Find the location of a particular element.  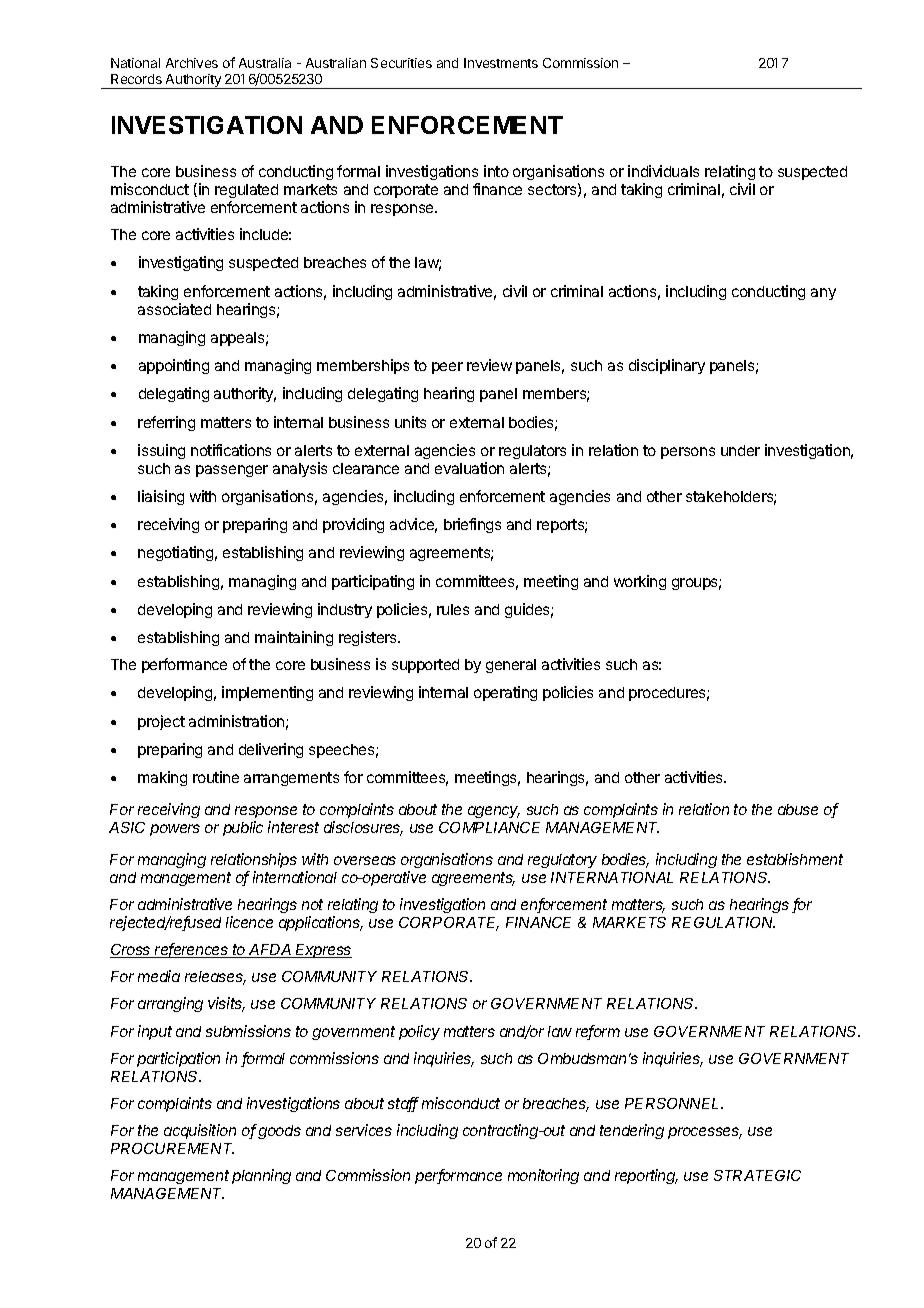

acquisition is located at coordinates (200, 1131).
